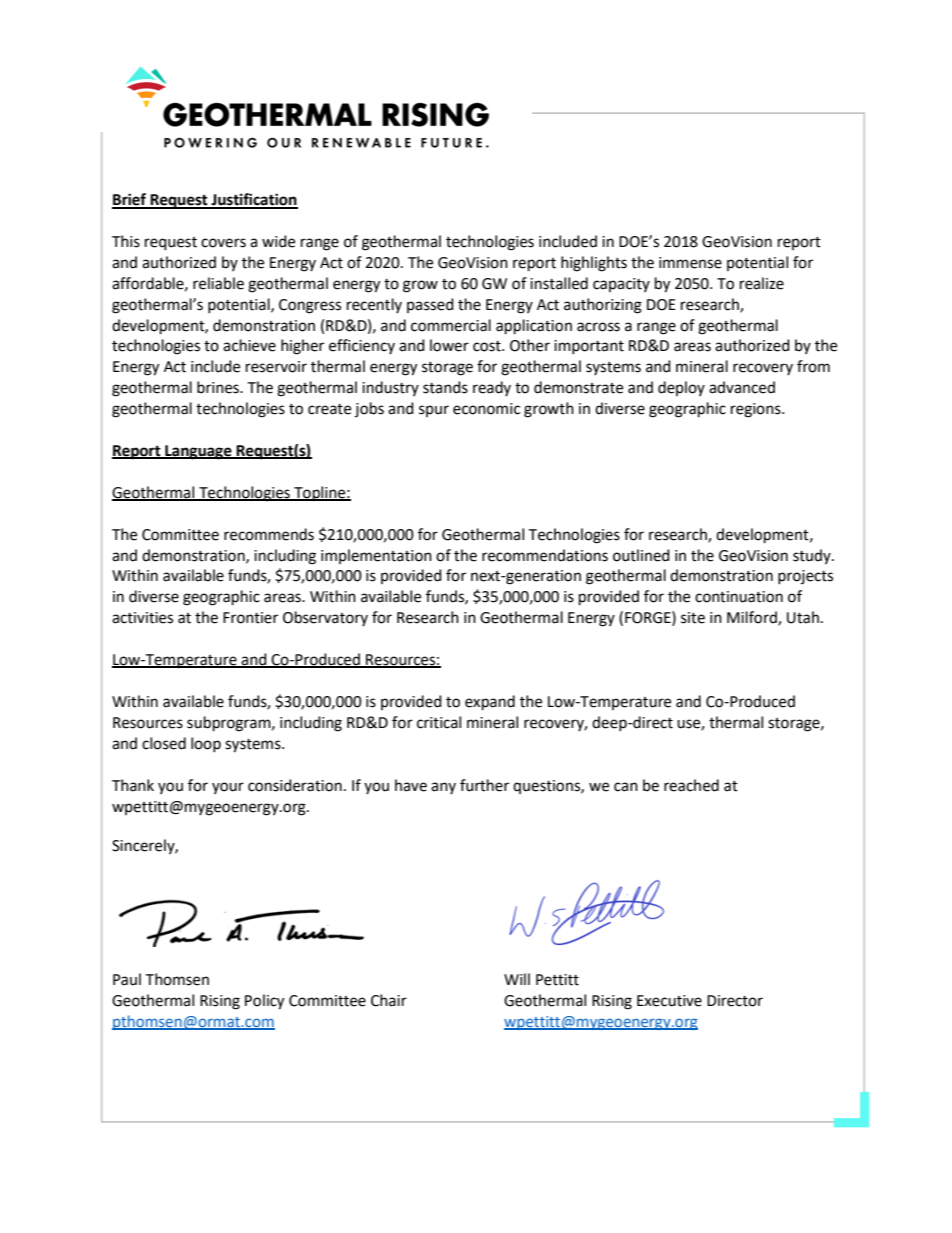  Describe the element at coordinates (691, 785) in the document. I see `reached` at that location.
